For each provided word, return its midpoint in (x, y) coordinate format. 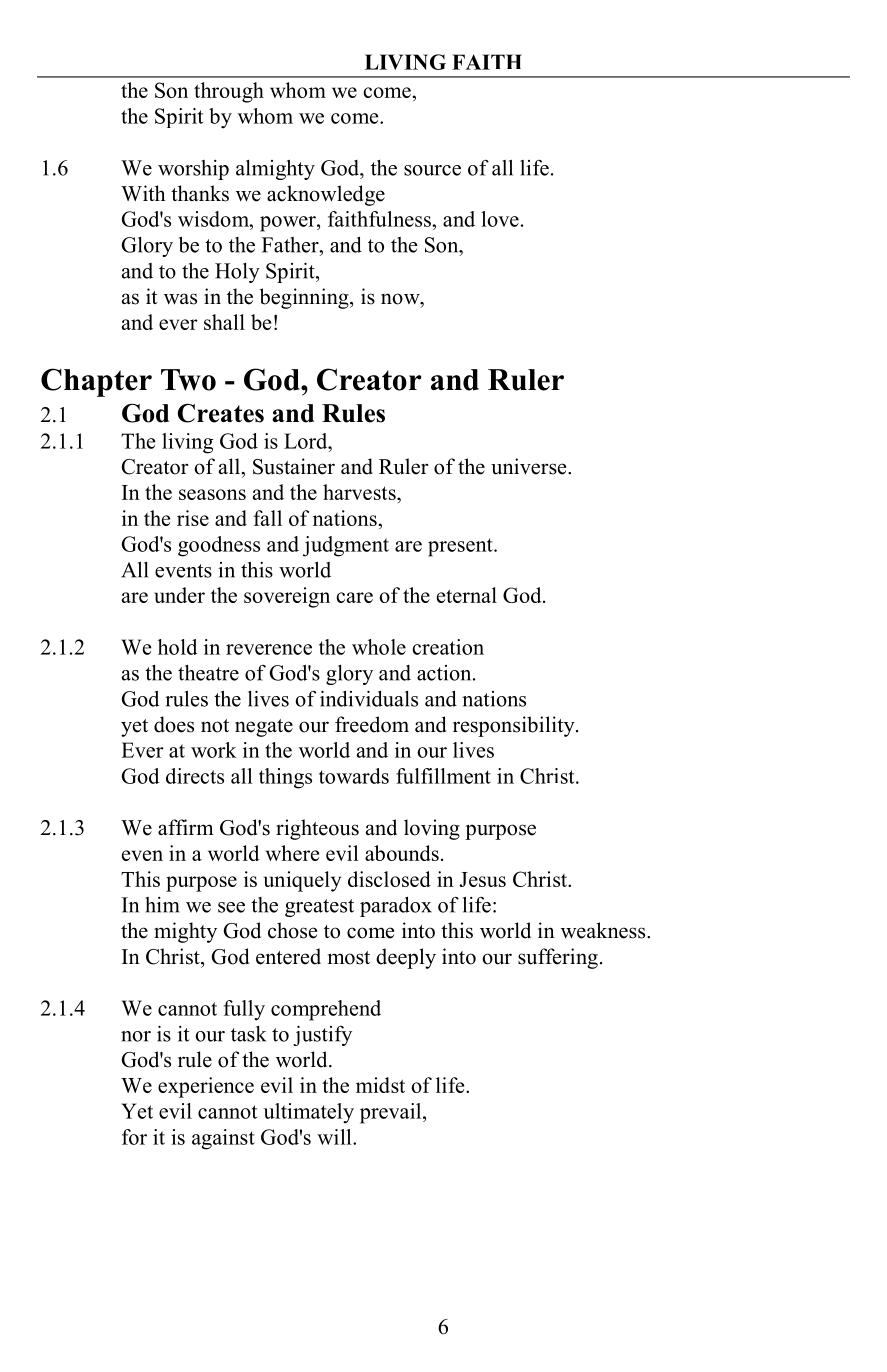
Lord (307, 441)
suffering (558, 958)
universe (530, 466)
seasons (212, 494)
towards (354, 776)
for (134, 1137)
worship (193, 170)
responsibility (515, 726)
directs (195, 776)
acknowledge (326, 195)
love (500, 219)
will (335, 1137)
